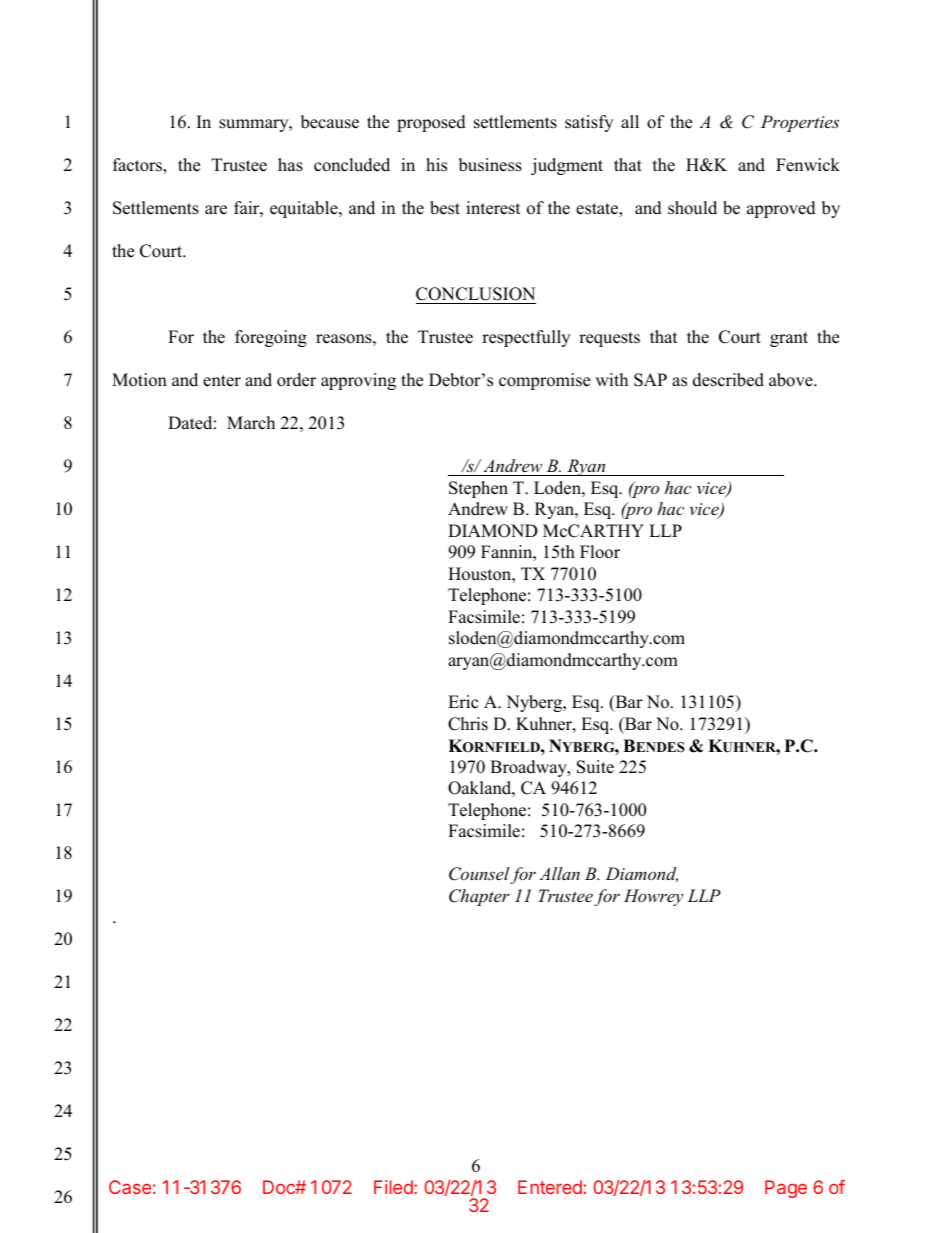  I want to click on Case, so click(130, 1187).
